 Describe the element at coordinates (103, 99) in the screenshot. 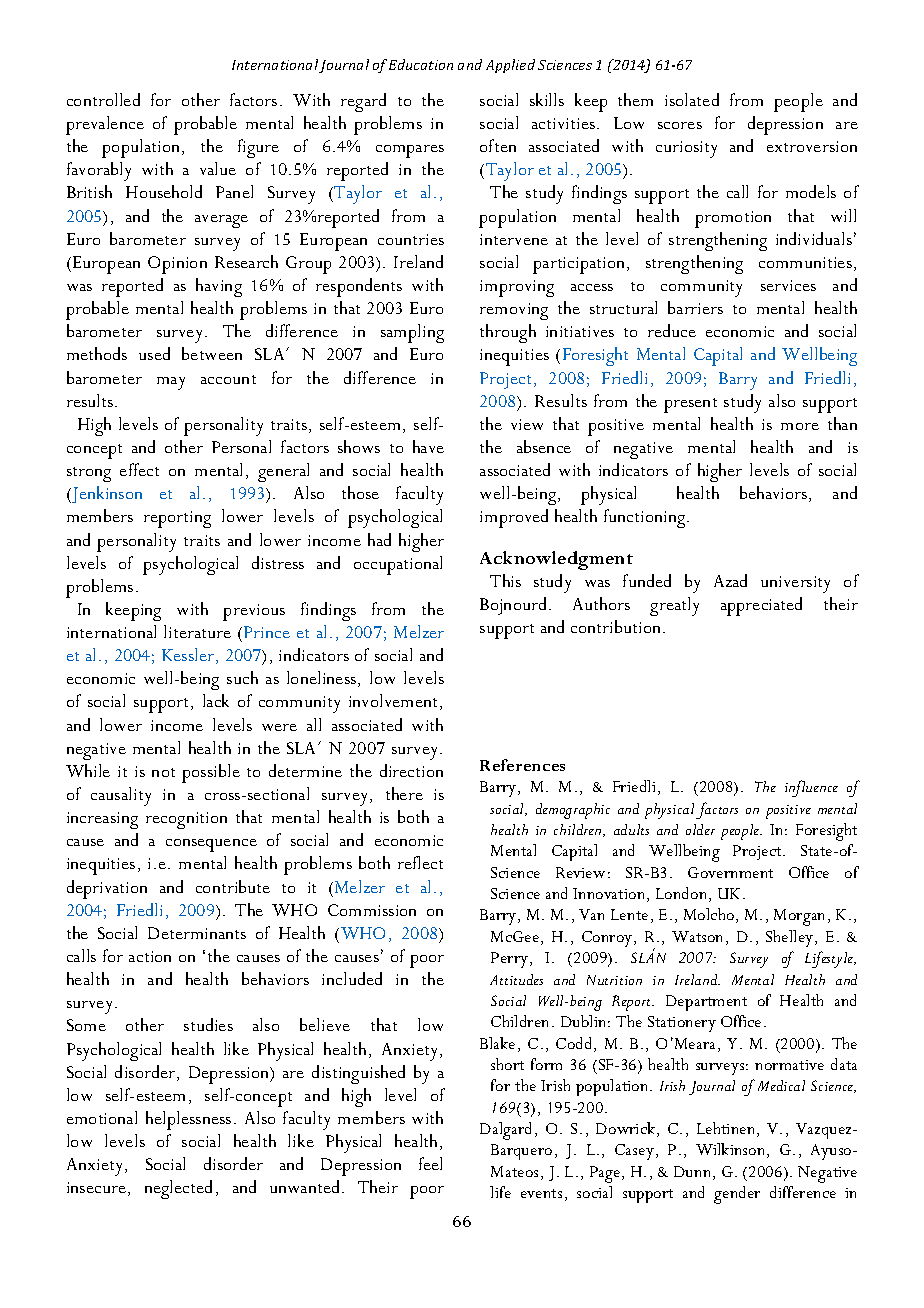

I see `controlled` at that location.
